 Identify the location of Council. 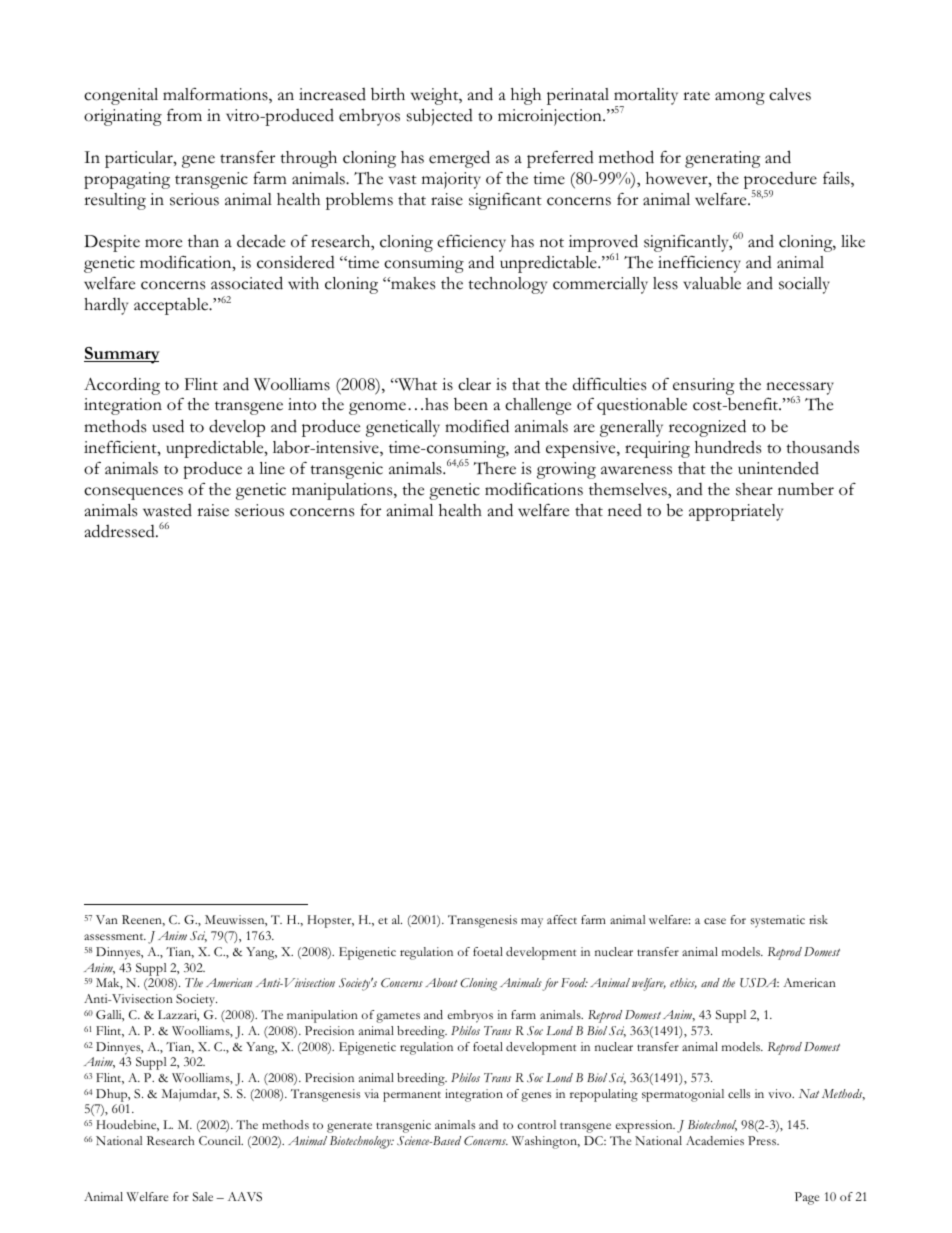
(221, 1140).
